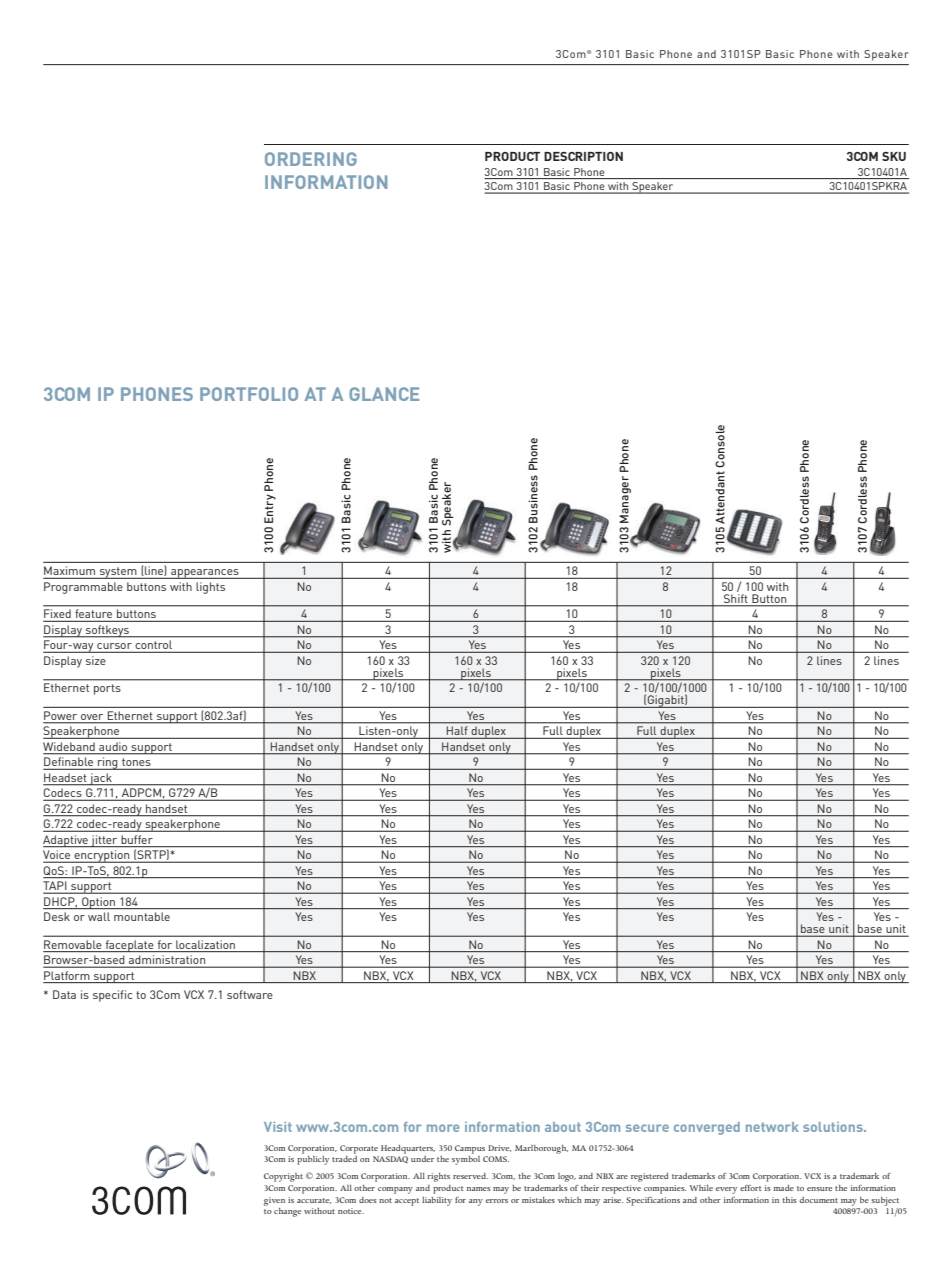 The height and width of the image is (1270, 952). What do you see at coordinates (894, 156) in the image?
I see `SKU` at bounding box center [894, 156].
